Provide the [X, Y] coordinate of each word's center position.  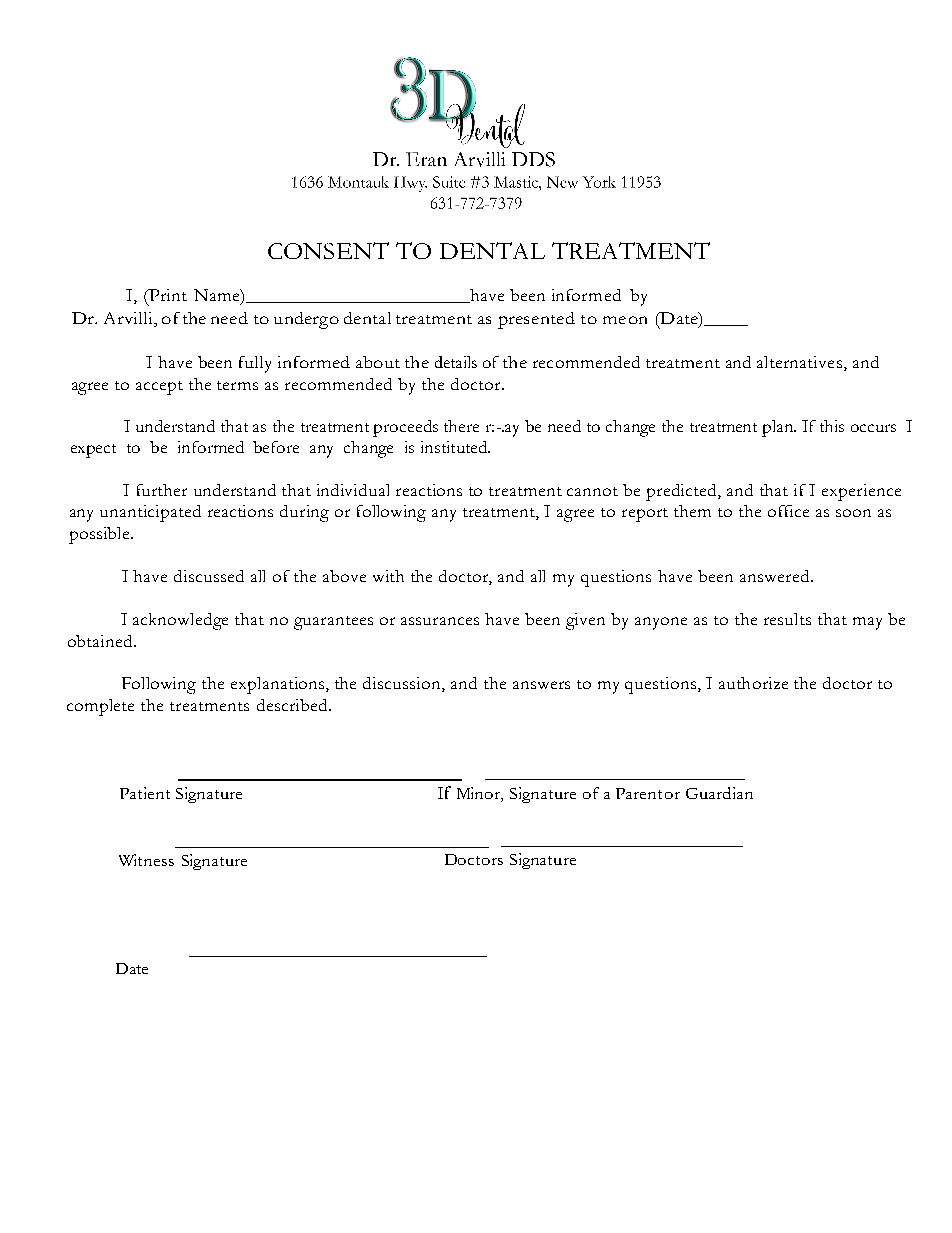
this [832, 426]
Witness [146, 860]
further [162, 490]
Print [167, 295]
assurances [440, 621]
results [787, 619]
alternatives [799, 362]
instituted [455, 447]
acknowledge [180, 621]
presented [536, 320]
